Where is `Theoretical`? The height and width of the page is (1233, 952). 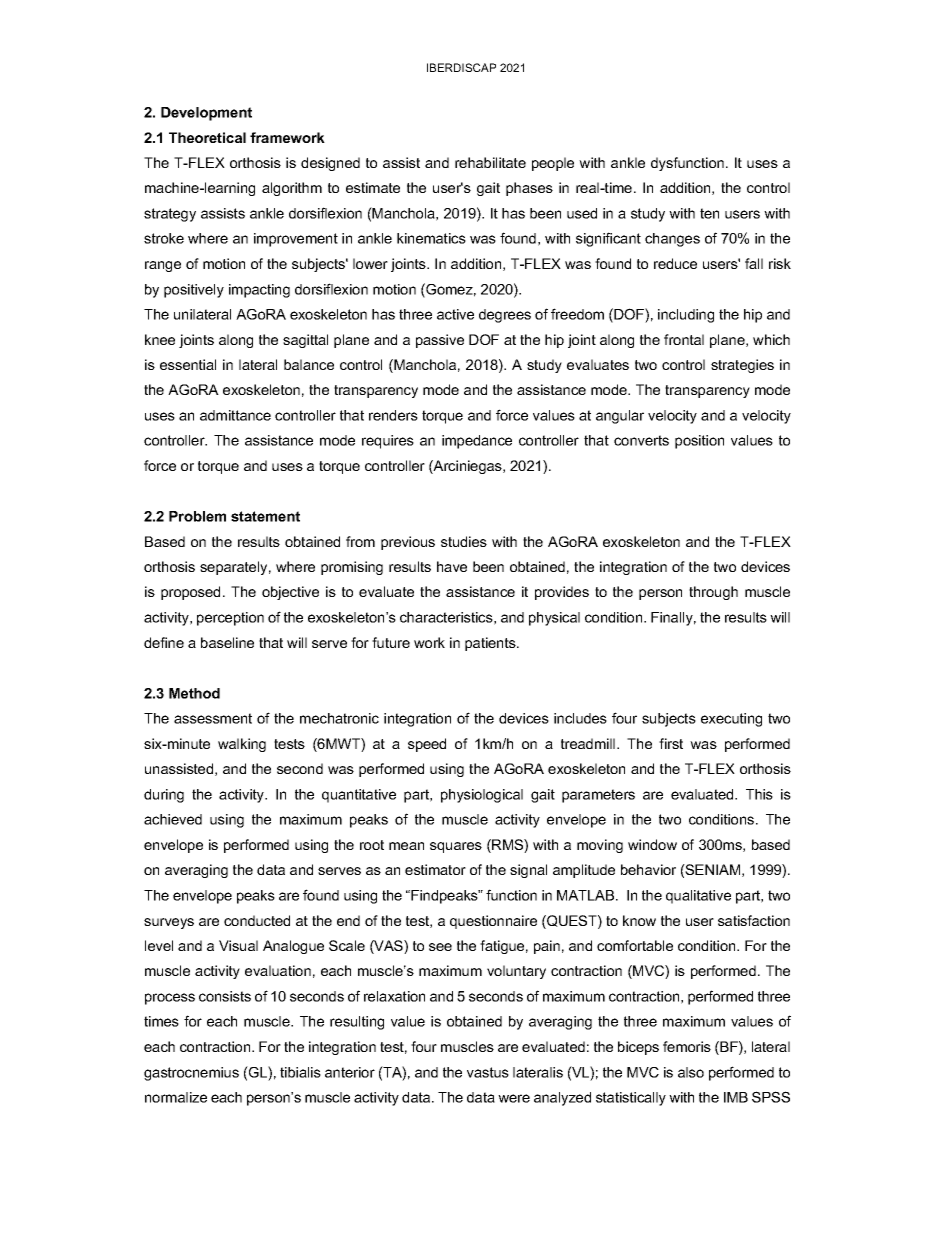 Theoretical is located at coordinates (207, 137).
